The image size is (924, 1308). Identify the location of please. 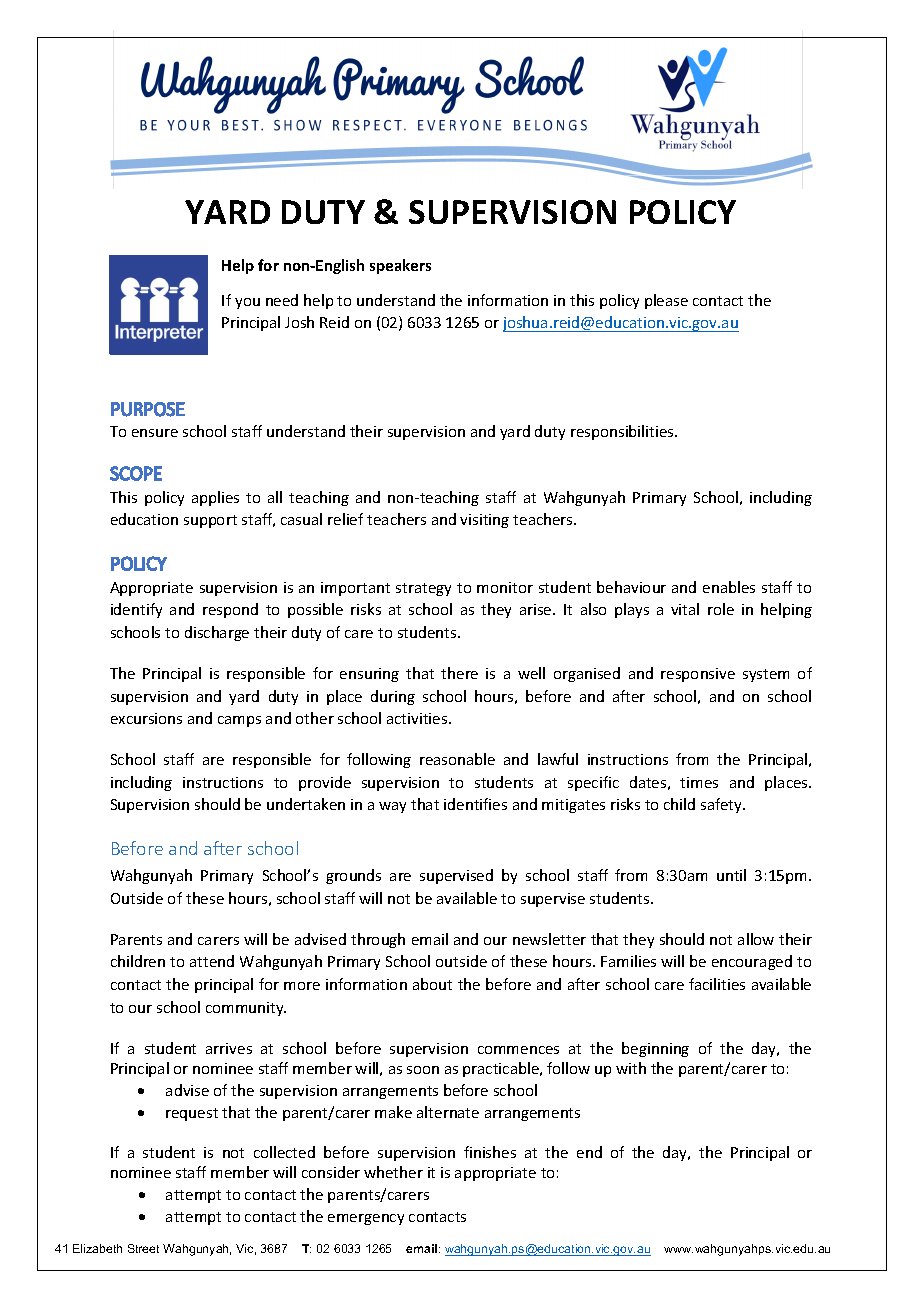
(666, 301).
